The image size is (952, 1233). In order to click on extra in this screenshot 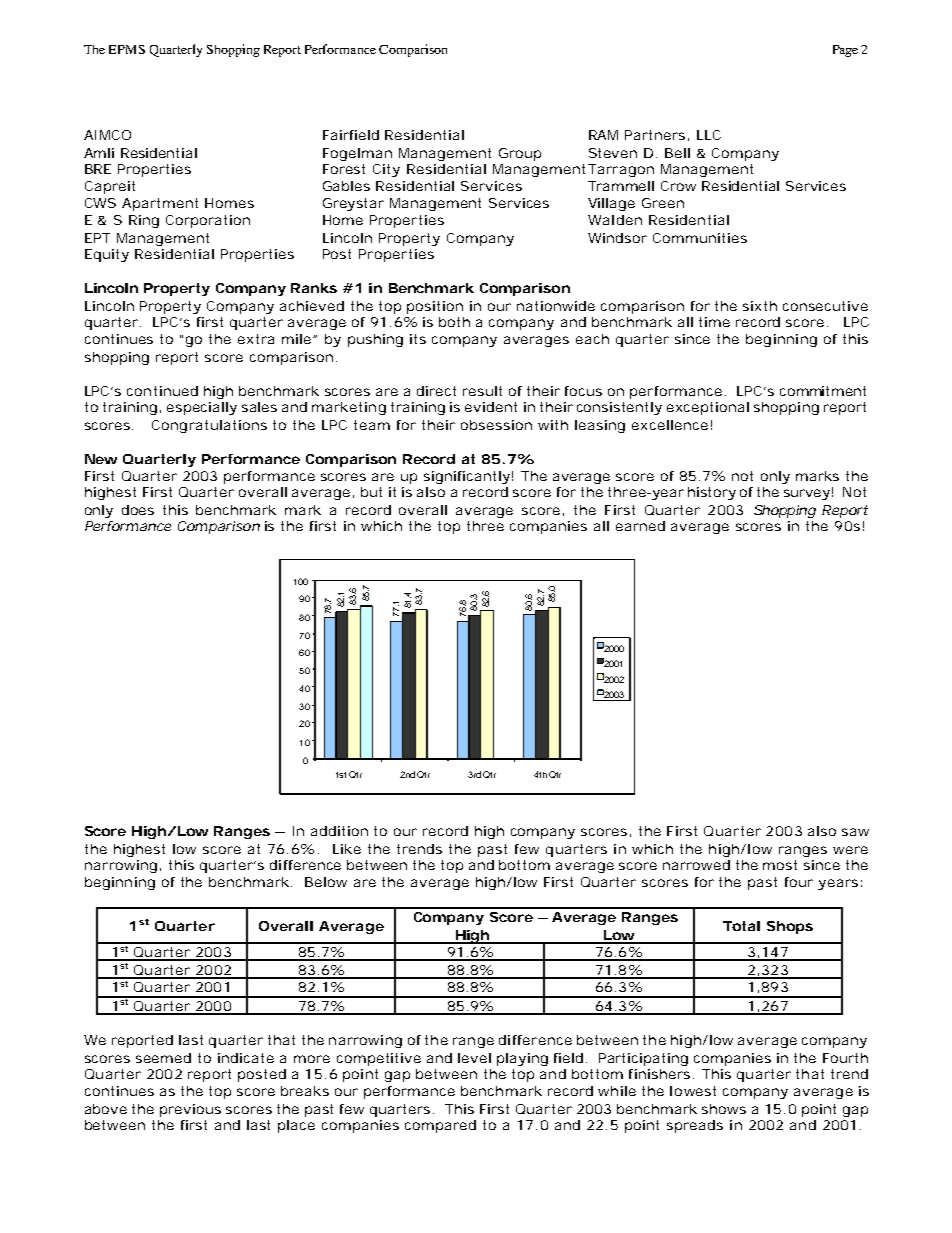, I will do `click(256, 339)`.
